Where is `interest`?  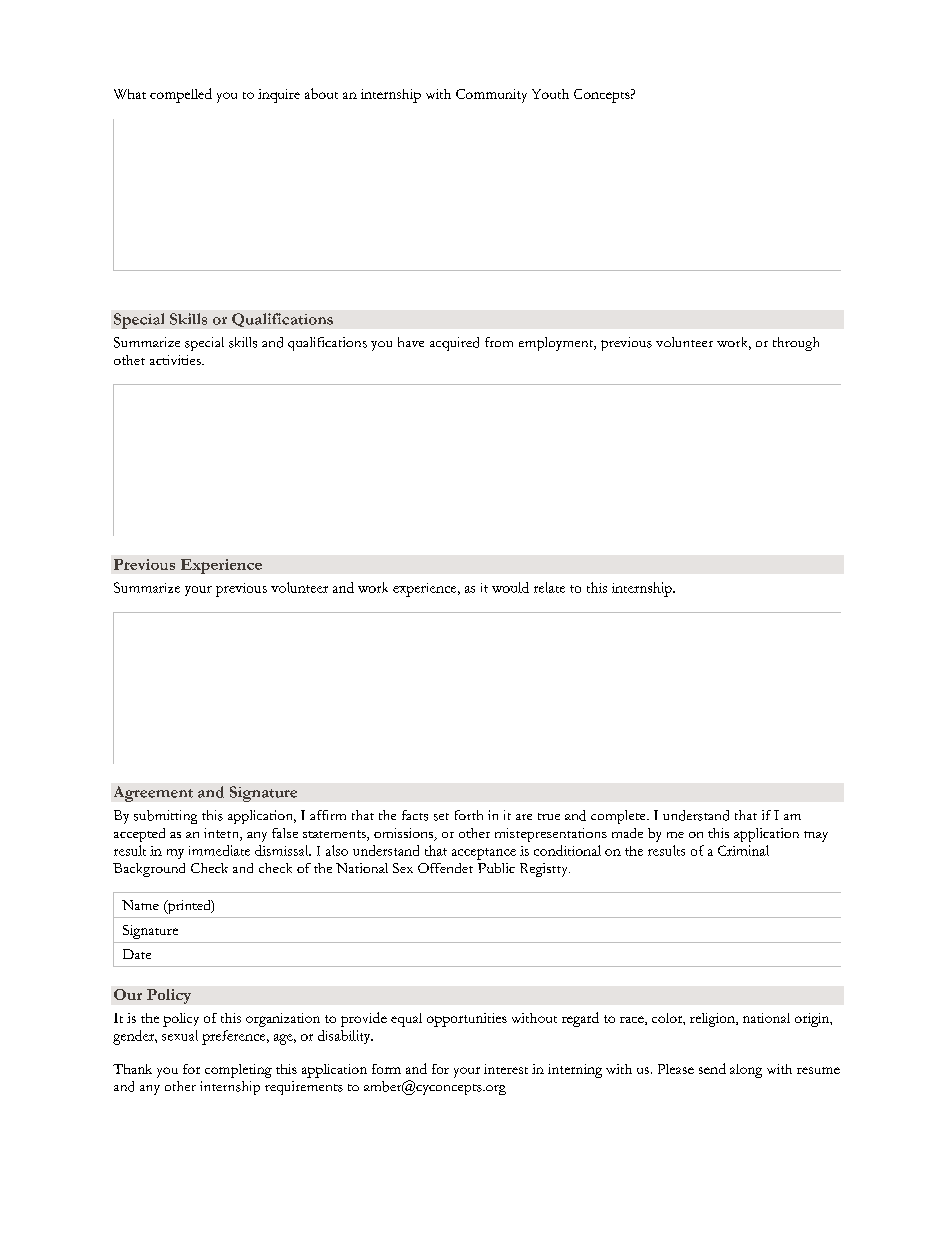
interest is located at coordinates (506, 1069).
